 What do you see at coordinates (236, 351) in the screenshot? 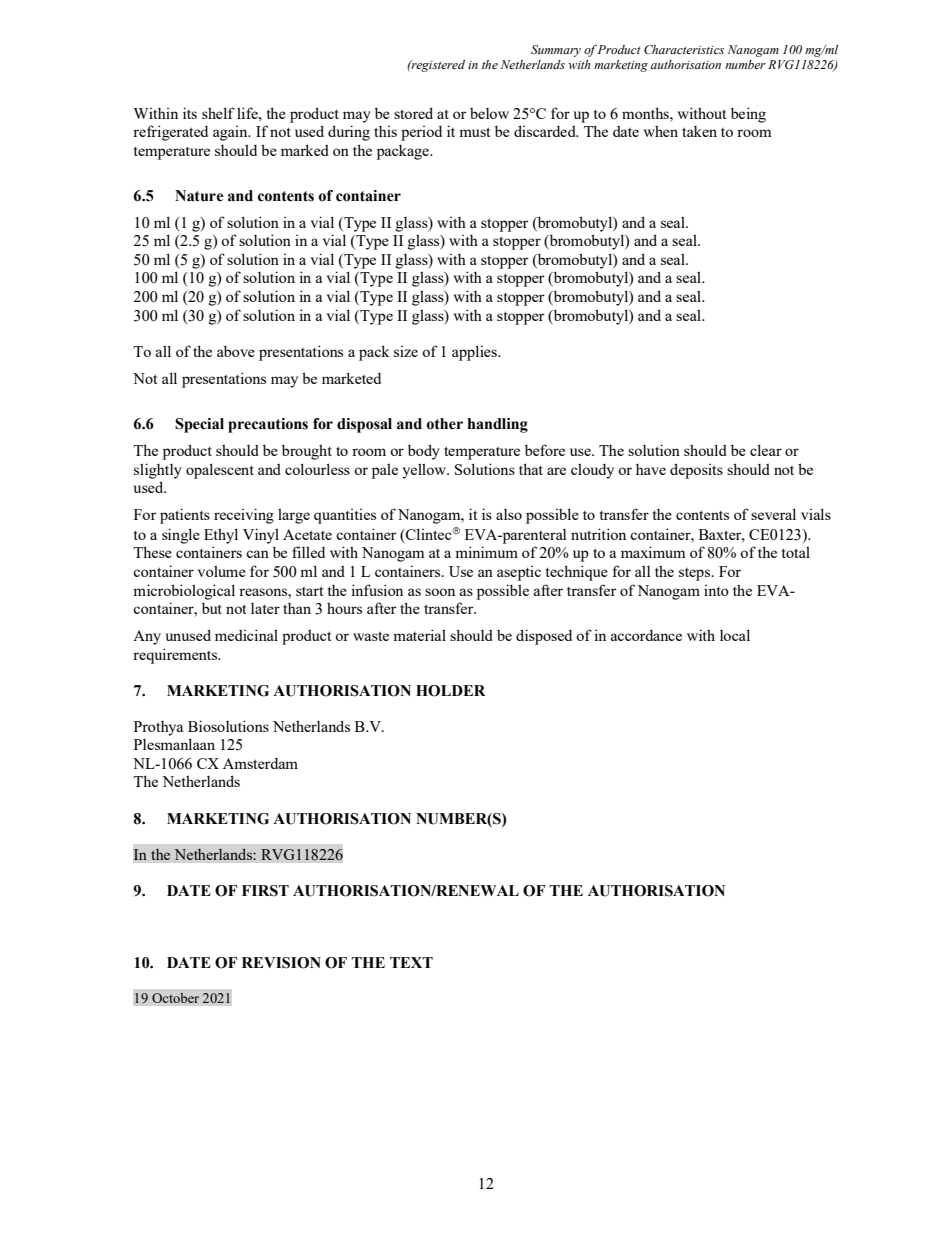
I see `above` at bounding box center [236, 351].
